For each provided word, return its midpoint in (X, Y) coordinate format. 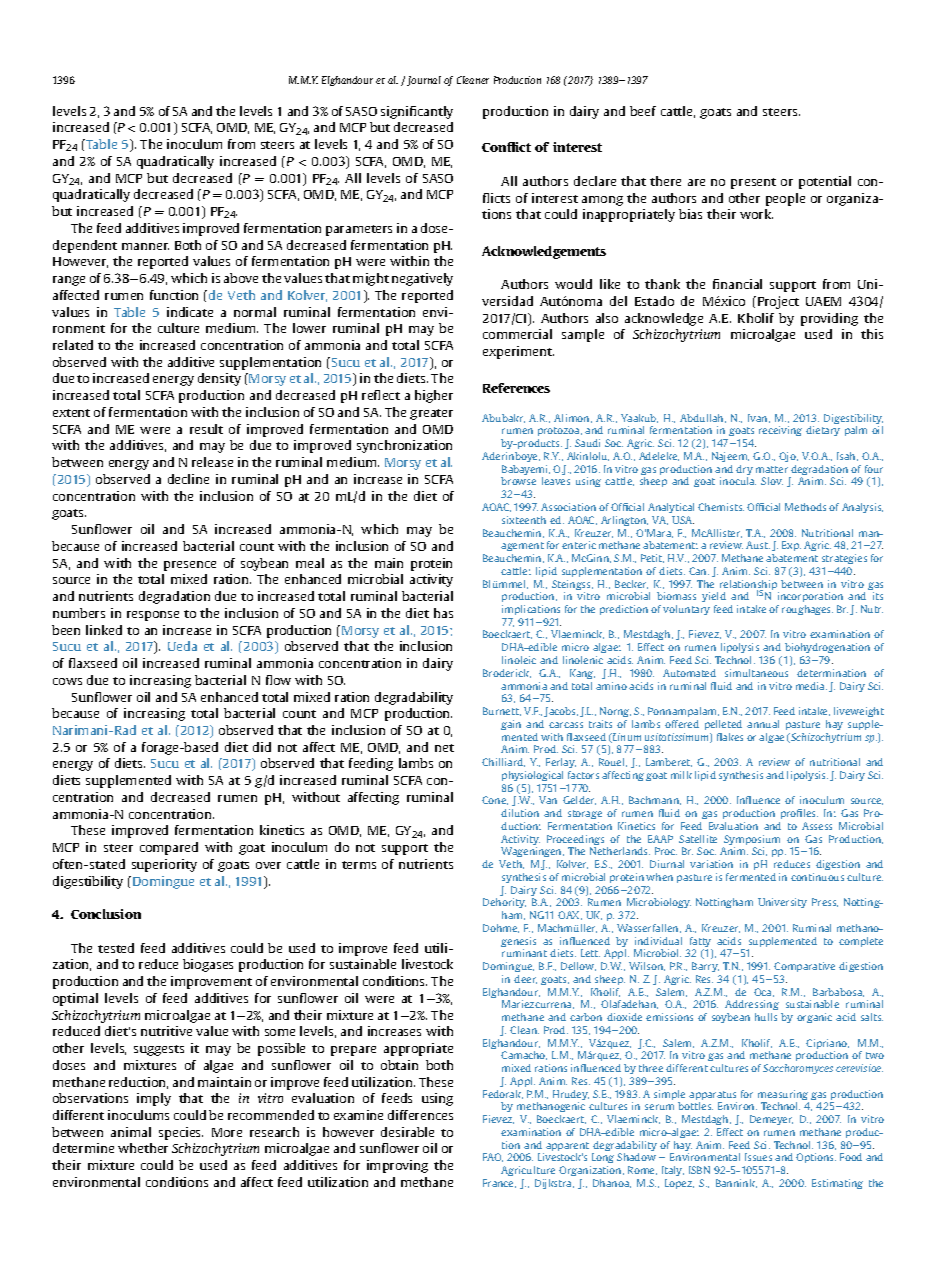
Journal (424, 81)
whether (143, 1148)
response (153, 616)
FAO (493, 1157)
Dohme (501, 928)
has (443, 613)
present (753, 183)
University (782, 903)
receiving (780, 431)
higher (434, 396)
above (241, 278)
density (219, 379)
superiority (164, 865)
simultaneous (756, 673)
